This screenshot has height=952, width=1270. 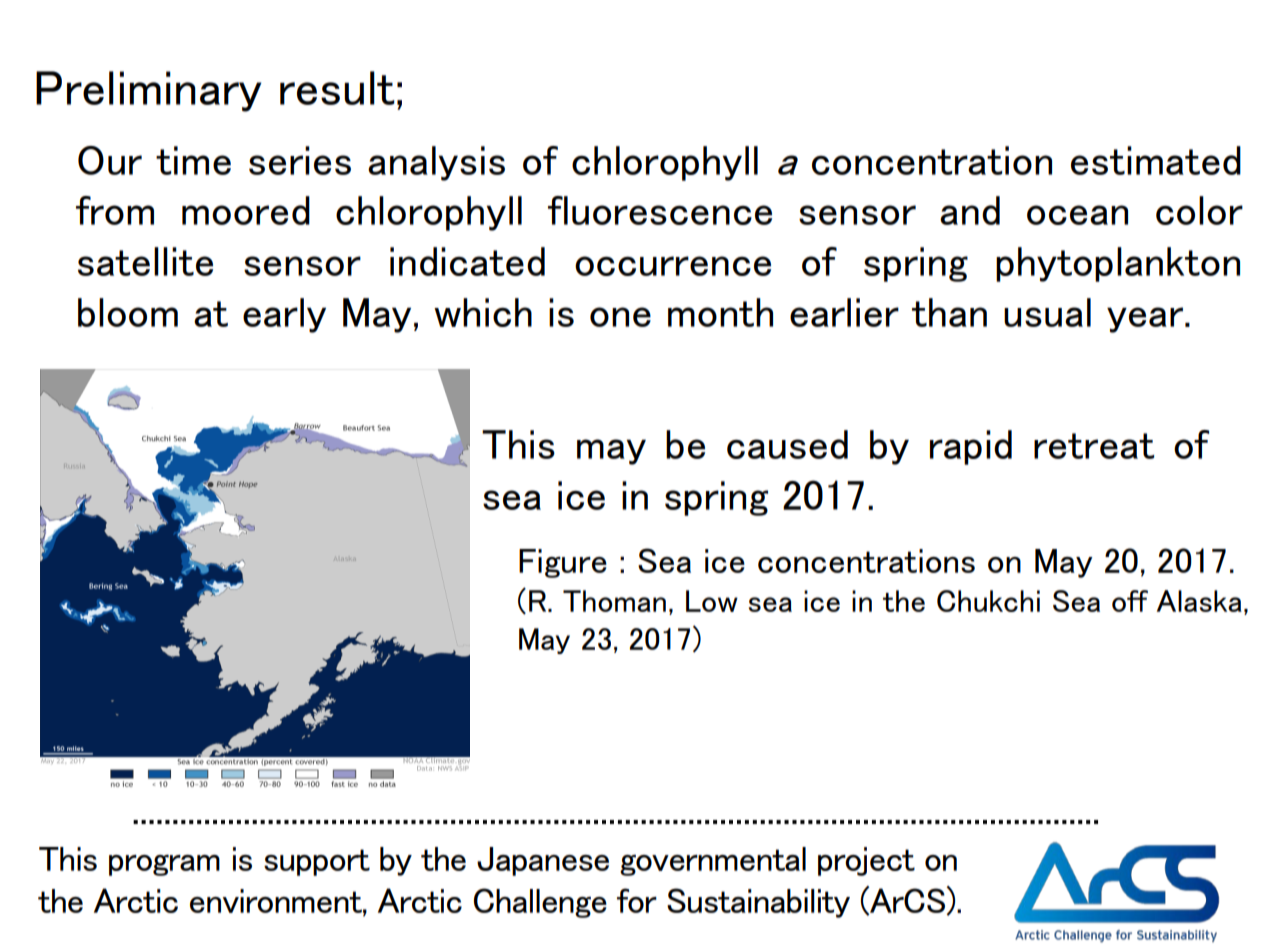 What do you see at coordinates (164, 865) in the screenshot?
I see `program` at bounding box center [164, 865].
